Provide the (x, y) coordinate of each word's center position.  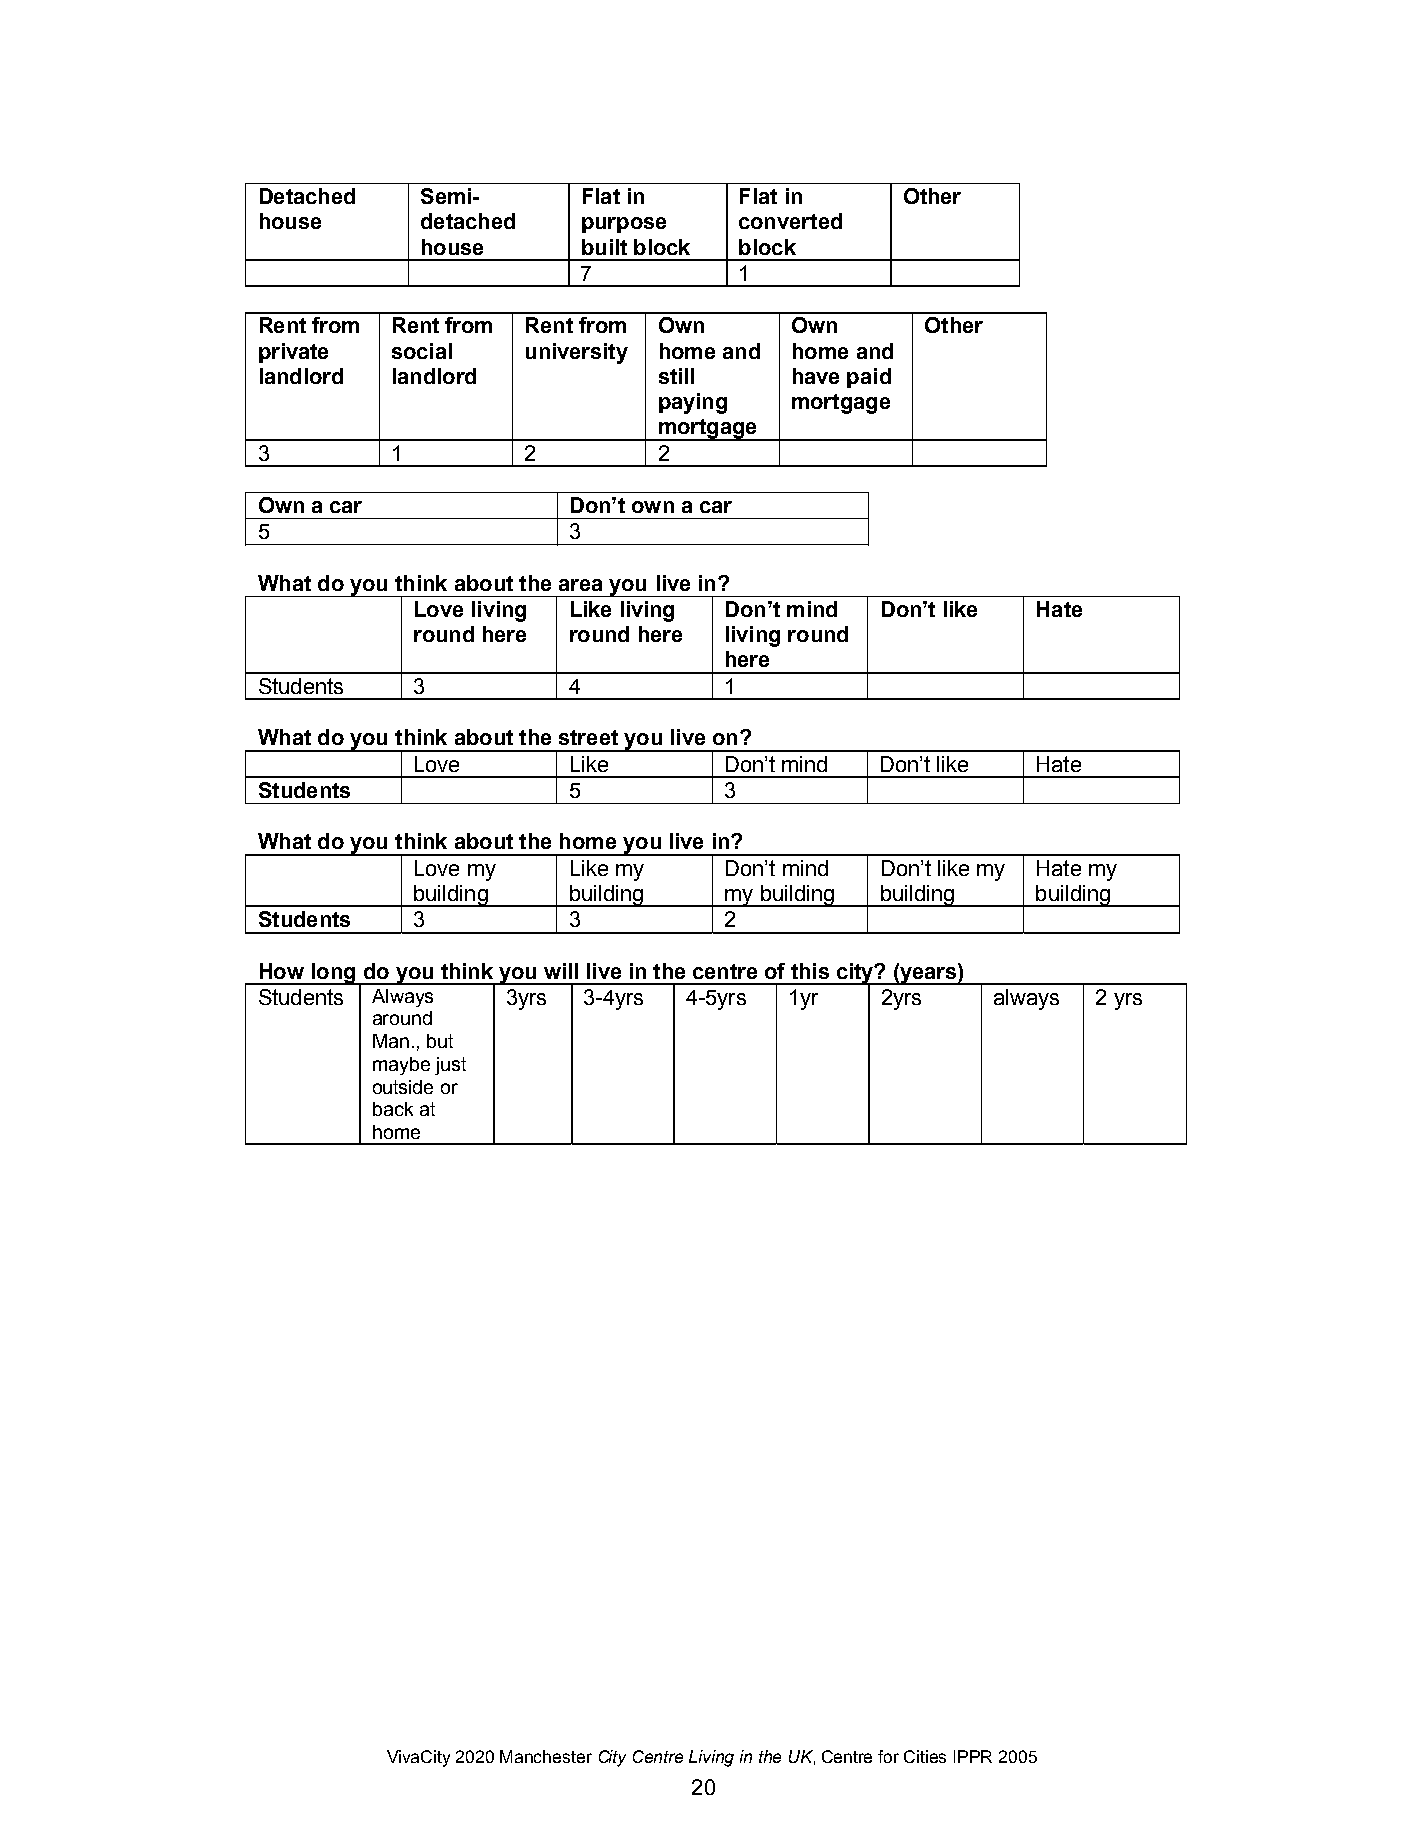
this (810, 971)
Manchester (546, 1756)
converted (790, 221)
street (588, 737)
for (888, 1756)
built (604, 247)
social (422, 351)
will (561, 971)
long (333, 974)
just (450, 1066)
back (393, 1109)
